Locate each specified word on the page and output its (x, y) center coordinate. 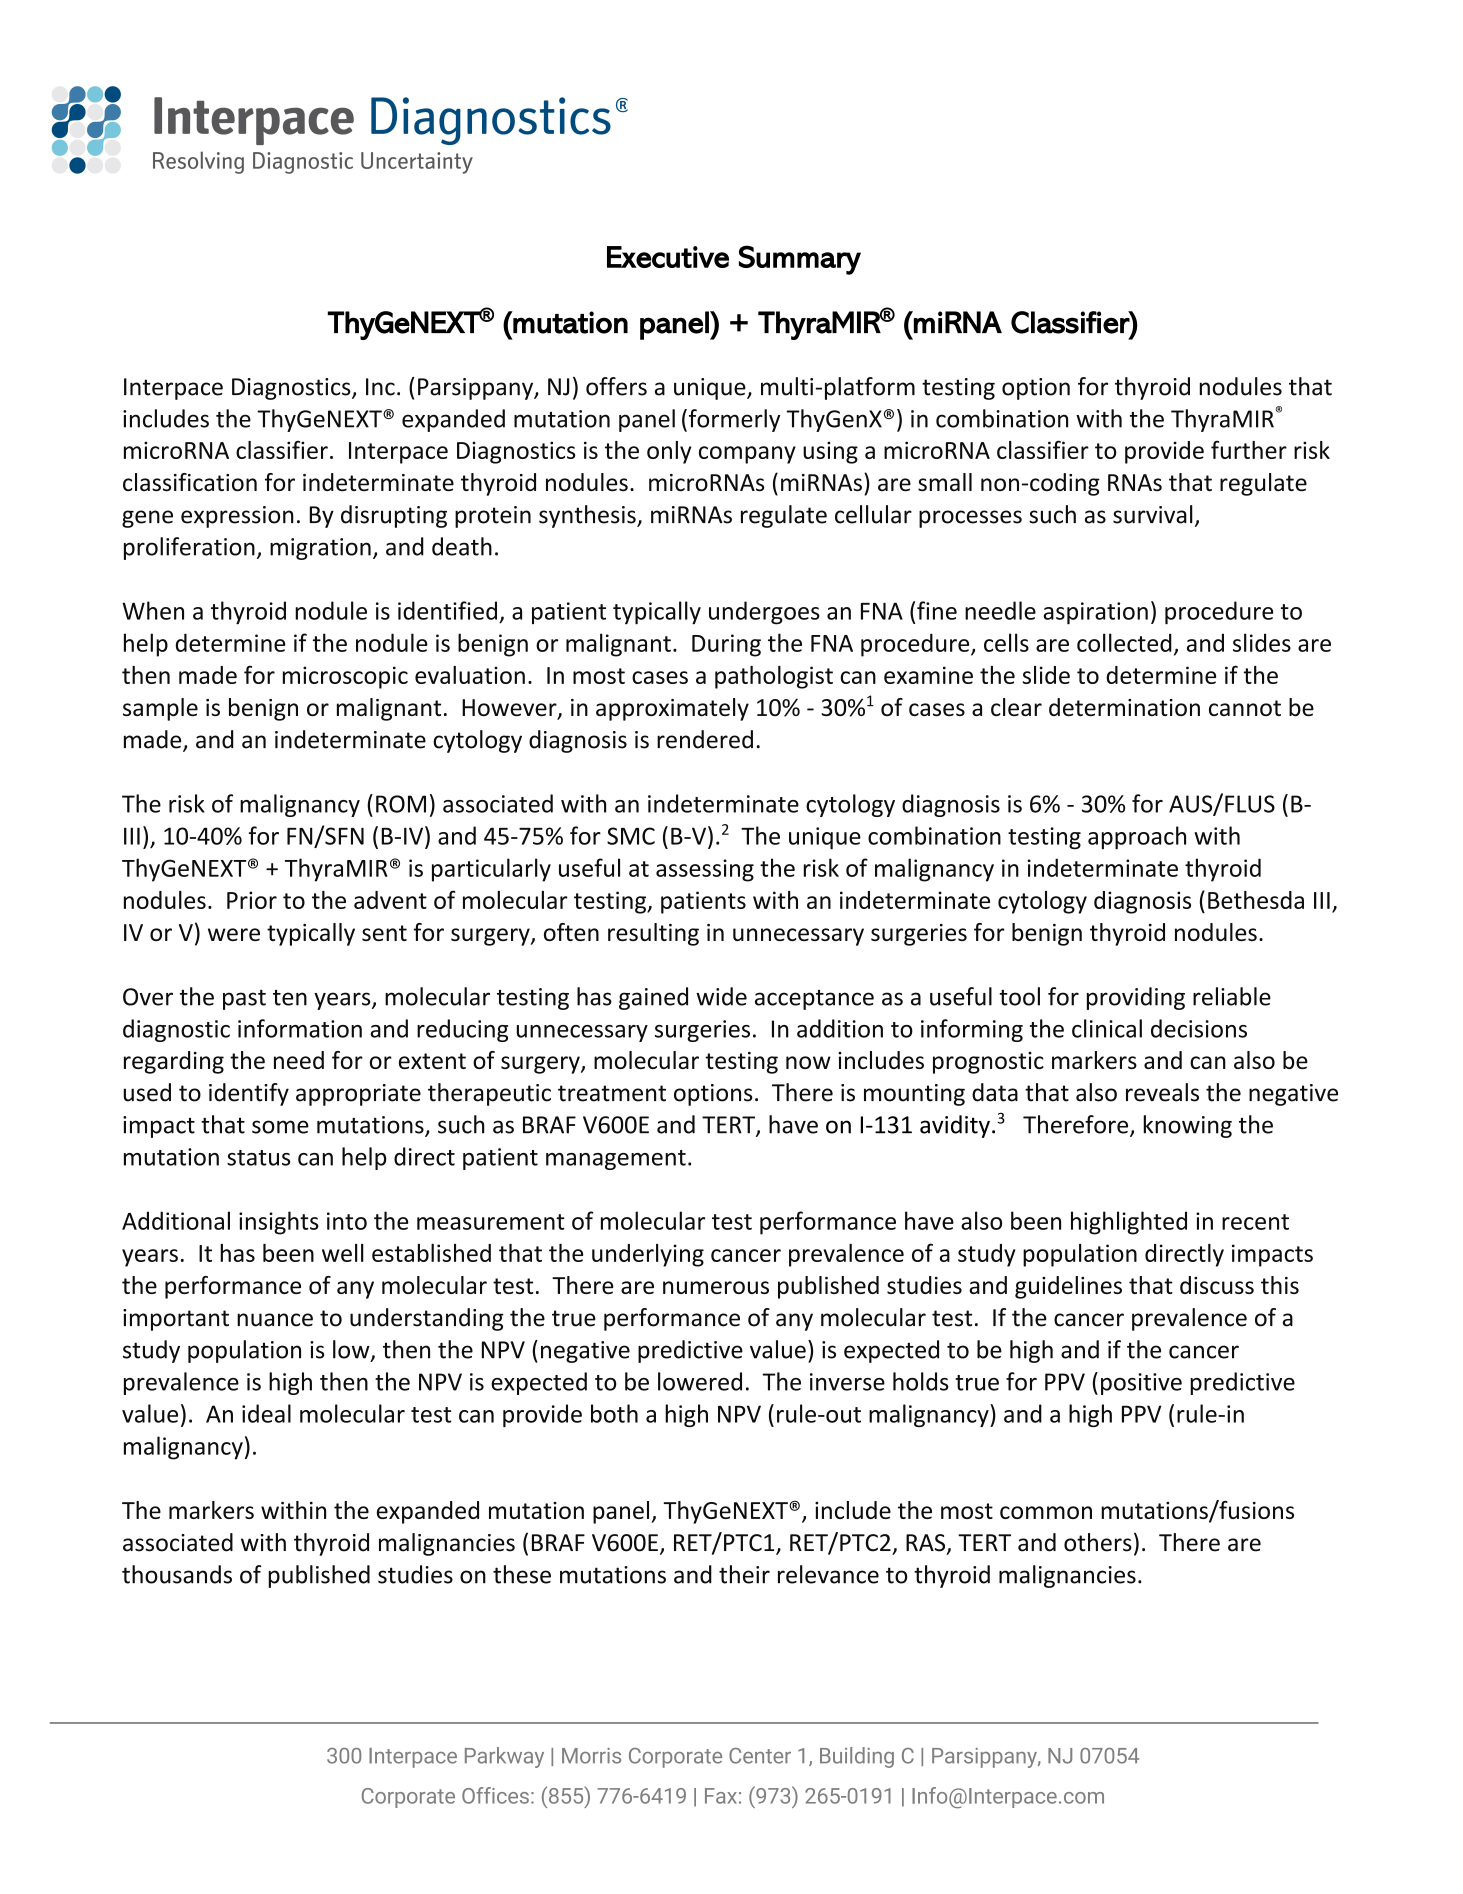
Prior (252, 900)
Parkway (504, 1757)
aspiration (1095, 613)
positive (1141, 1384)
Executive (668, 257)
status (258, 1158)
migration (320, 549)
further (1249, 450)
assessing (705, 870)
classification (190, 482)
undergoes (764, 613)
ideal (266, 1413)
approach (1137, 837)
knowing (1187, 1126)
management (616, 1160)
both (614, 1413)
